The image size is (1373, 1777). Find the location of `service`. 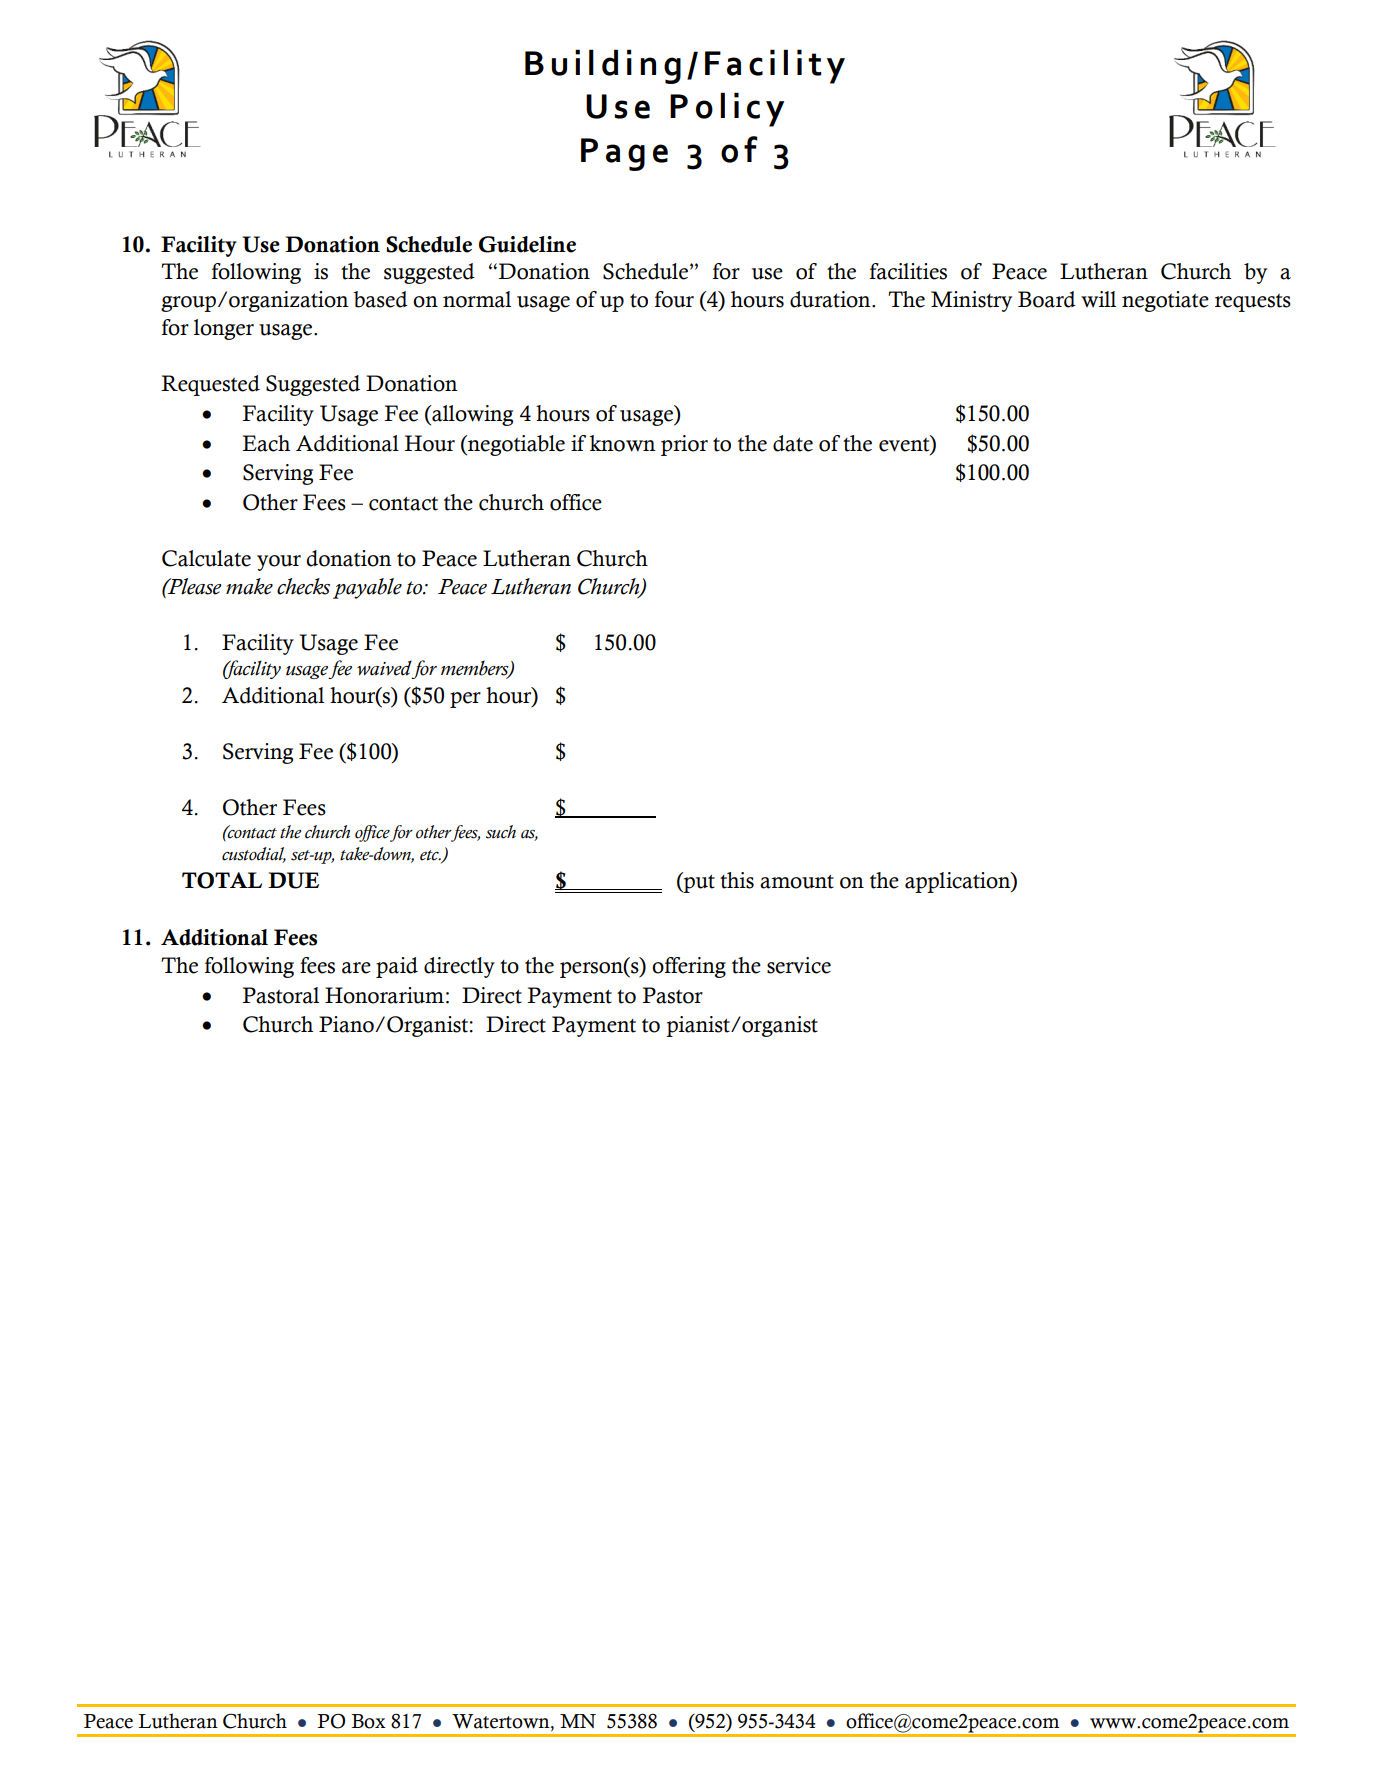

service is located at coordinates (799, 965).
